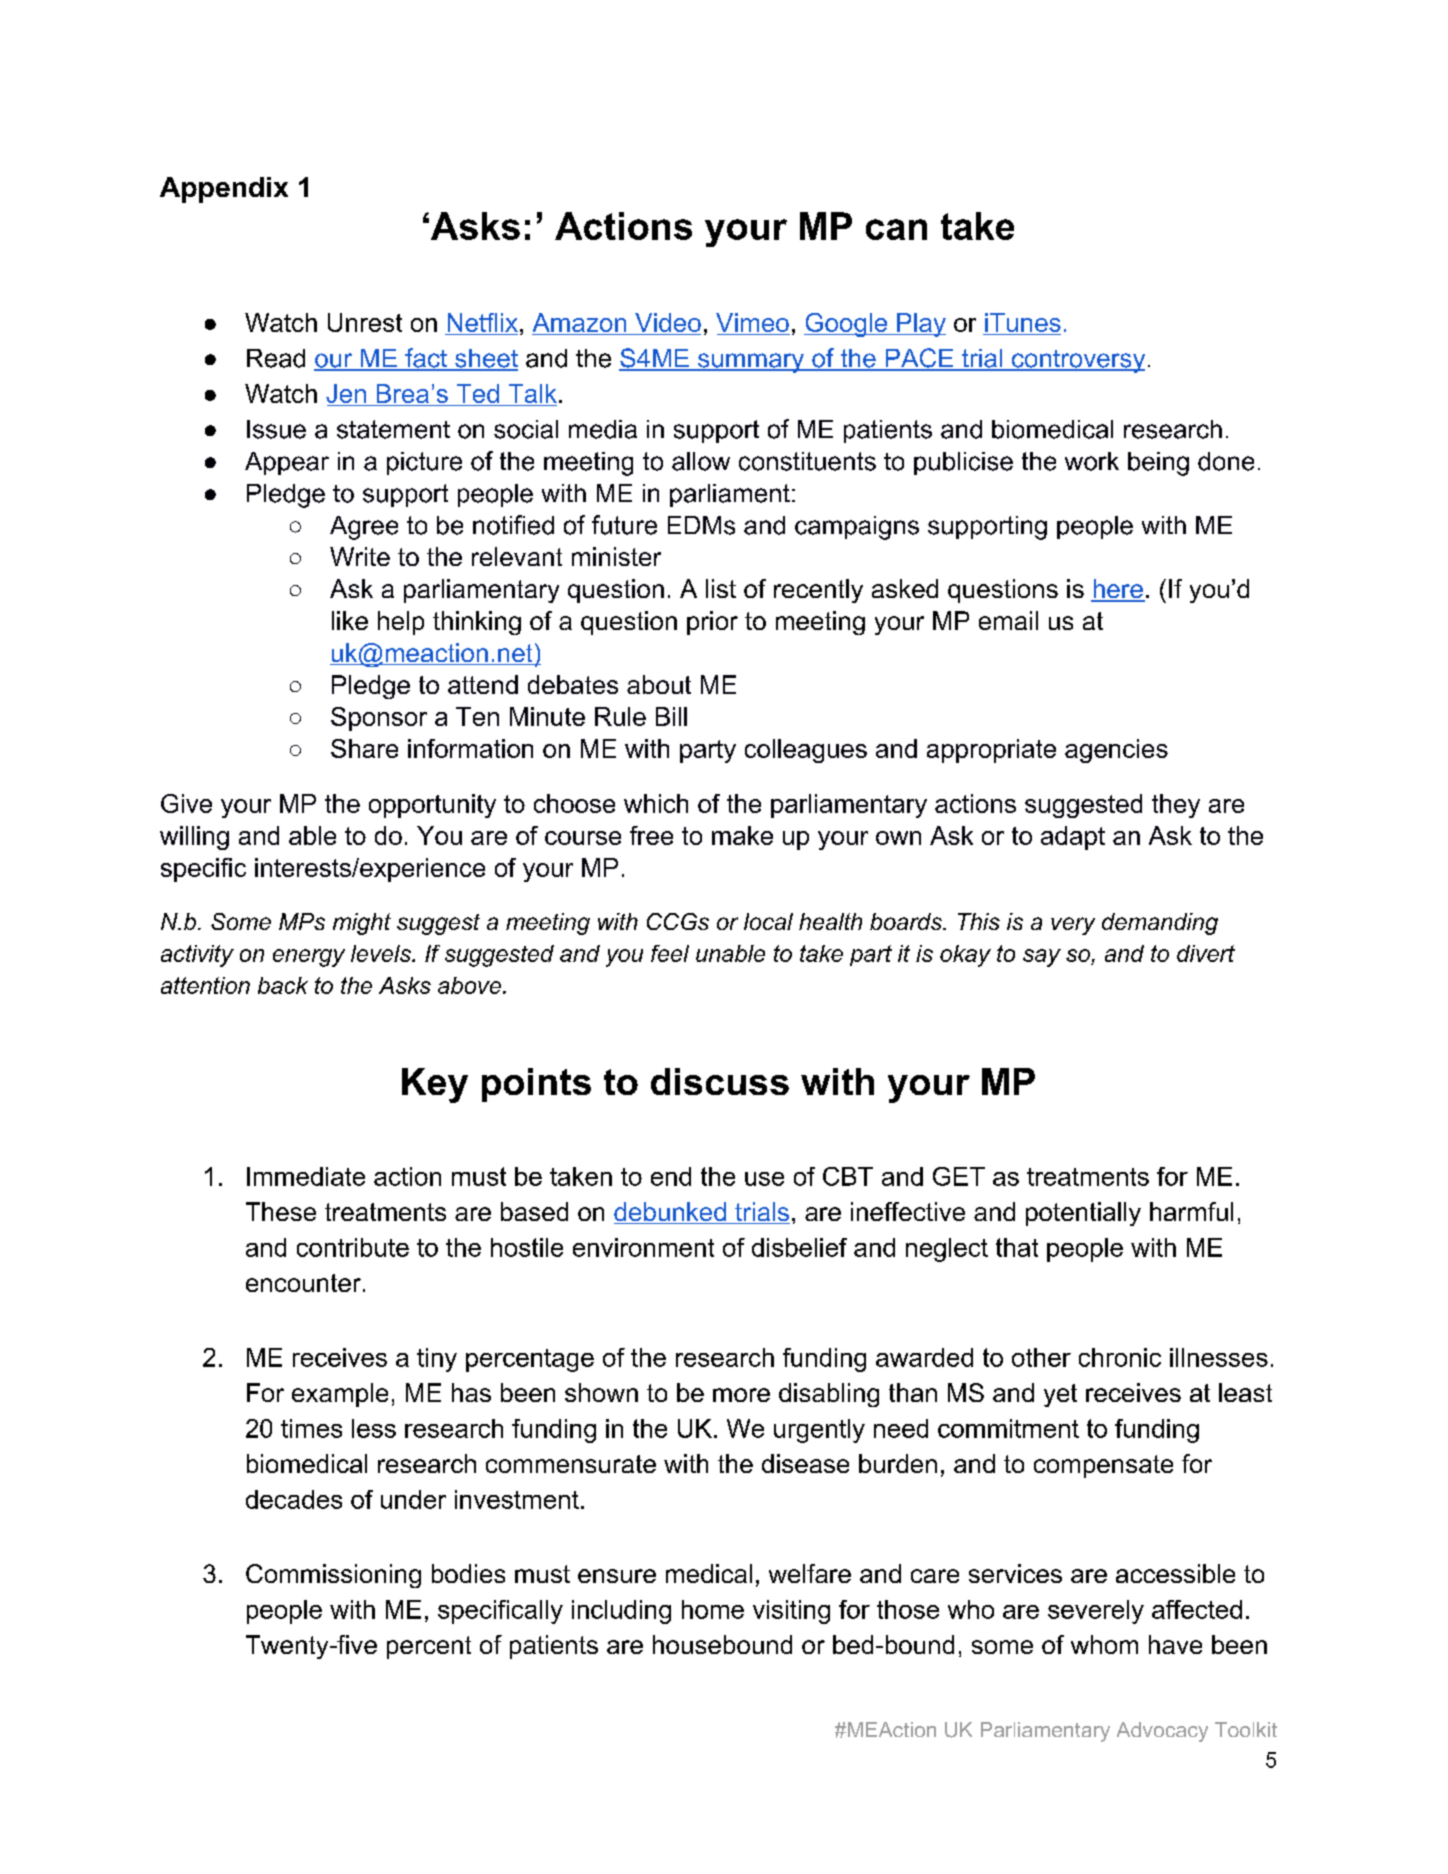 The width and height of the page is (1448, 1874). Describe the element at coordinates (1083, 1214) in the page. I see `potentially` at that location.
